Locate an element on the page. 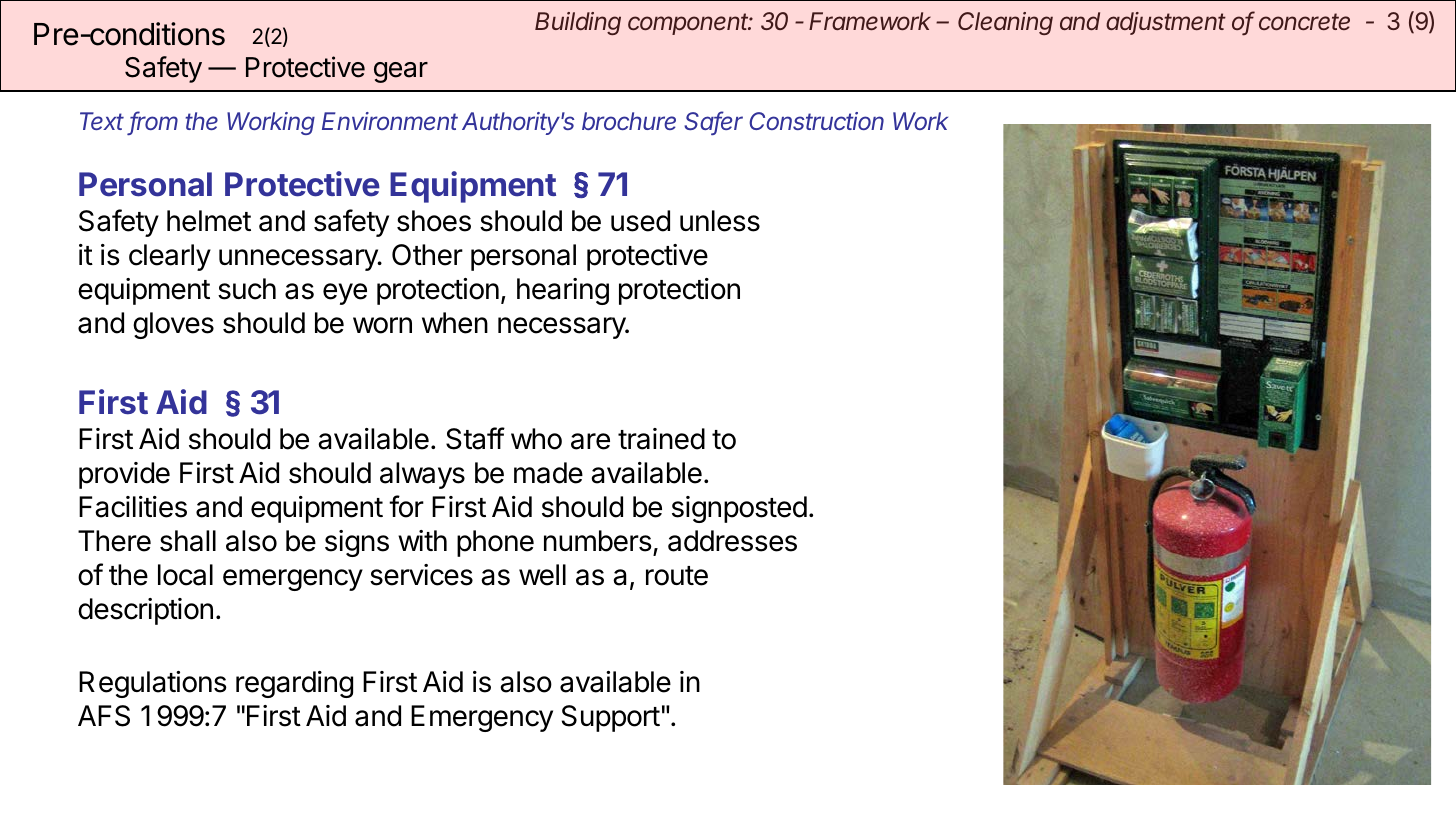  adjustment is located at coordinates (1166, 23).
